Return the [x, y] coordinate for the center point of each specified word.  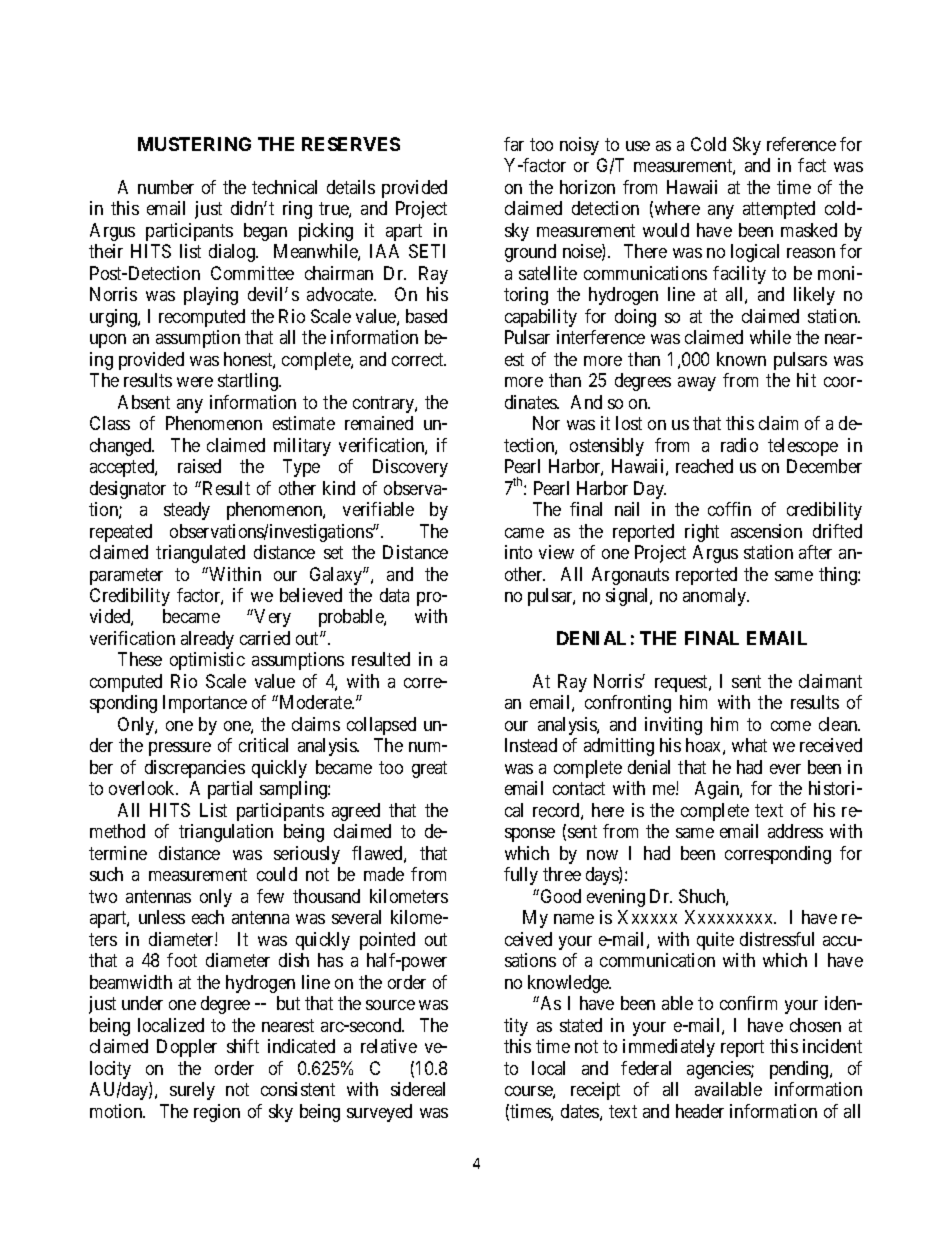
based [426, 316]
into [518, 552]
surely [192, 1091]
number [166, 187]
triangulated [200, 554]
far [514, 144]
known [741, 359]
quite [715, 941]
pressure [180, 749]
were [195, 382]
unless [162, 917]
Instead [531, 745]
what [749, 745]
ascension [766, 531]
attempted [779, 210]
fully [521, 876]
